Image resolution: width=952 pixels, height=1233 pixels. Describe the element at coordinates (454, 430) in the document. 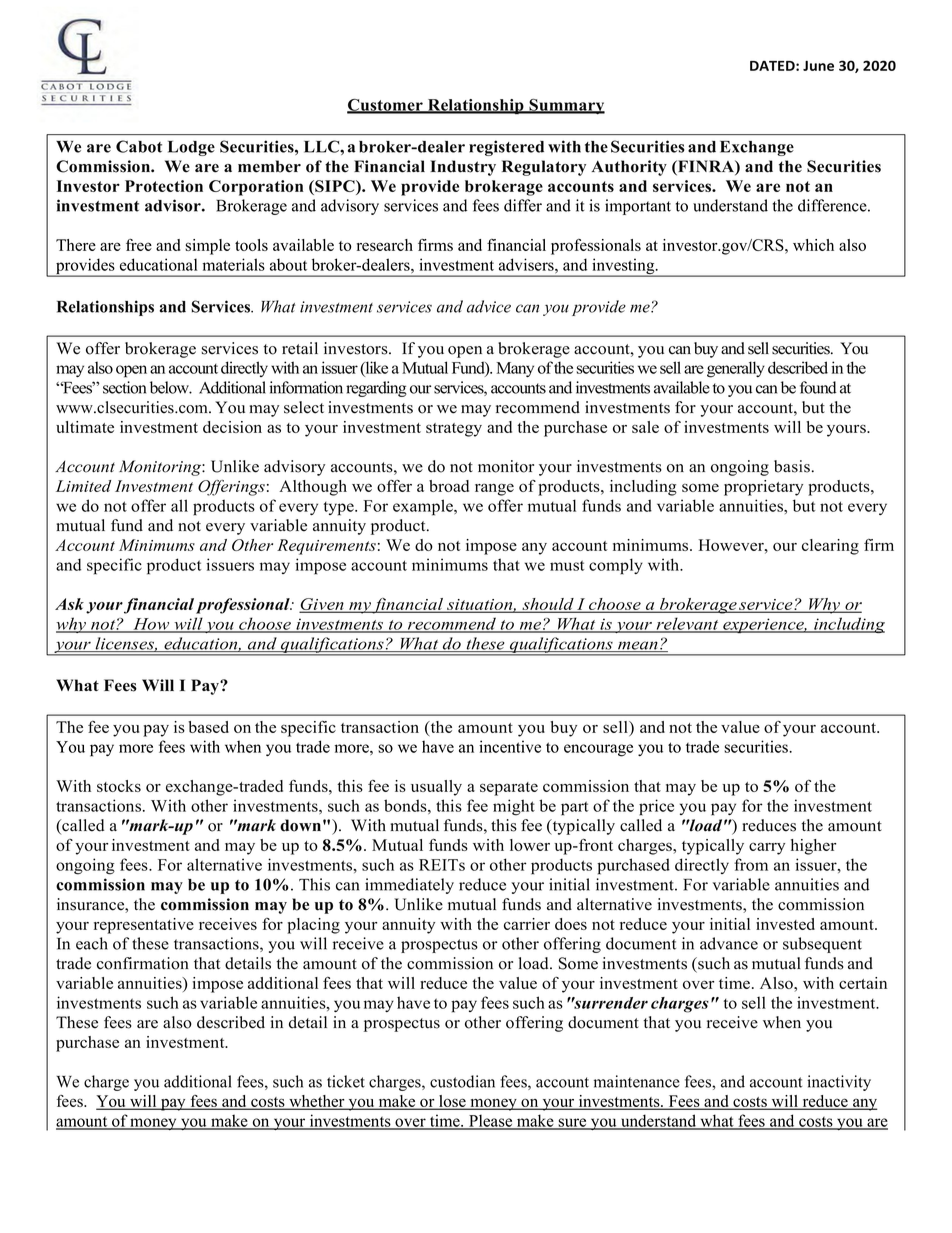

I see `strategy` at that location.
